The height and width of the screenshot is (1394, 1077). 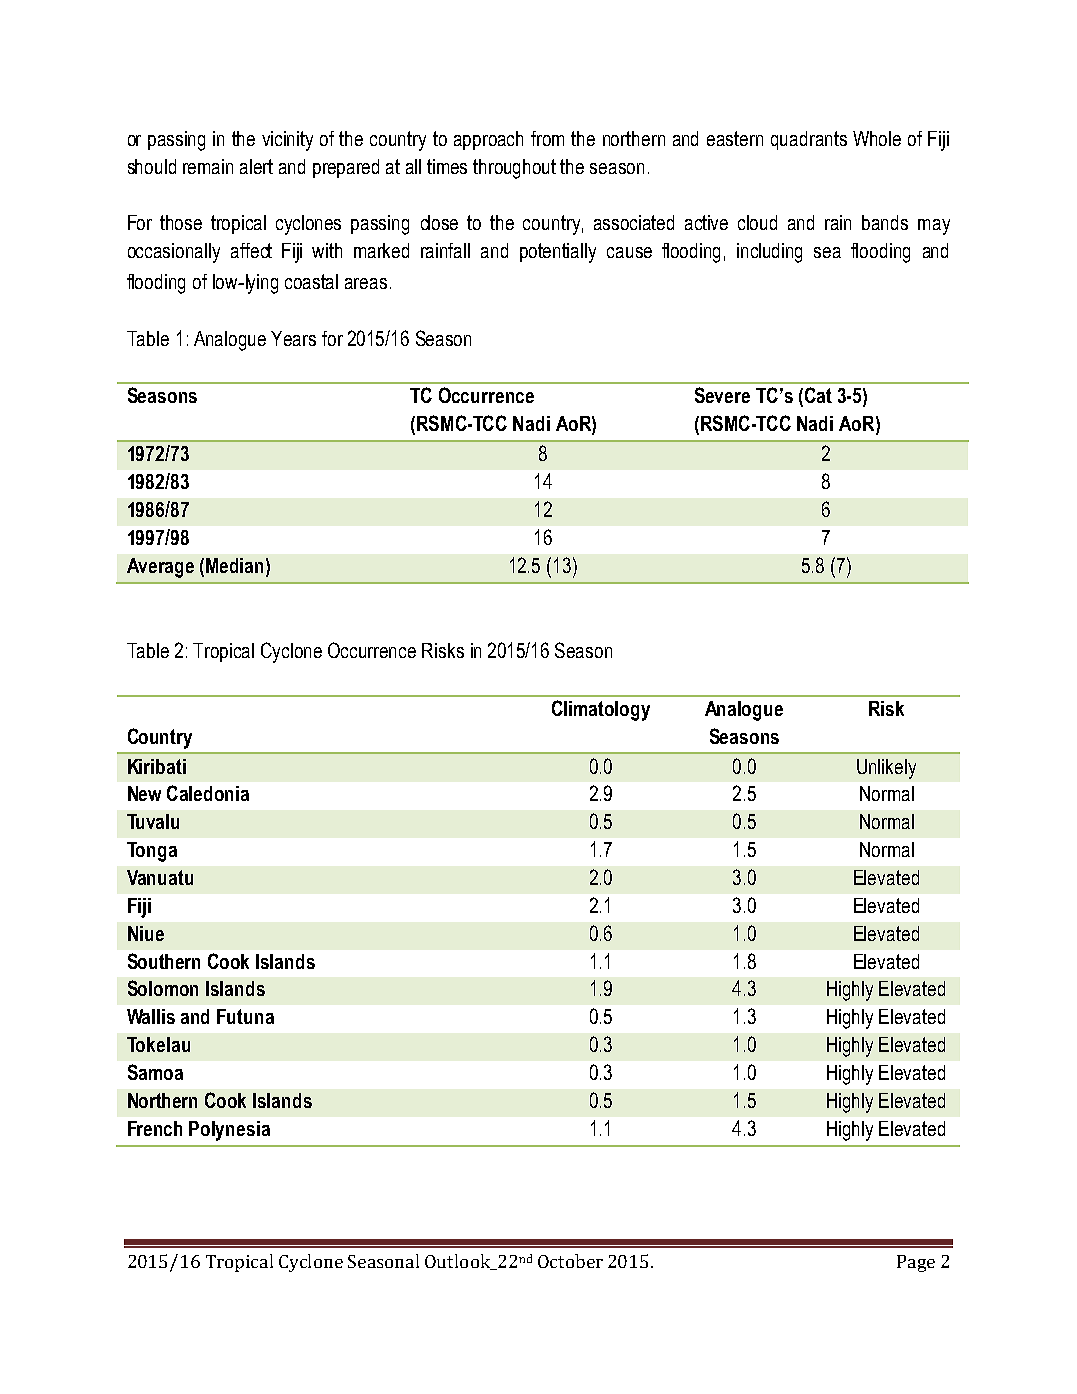 I want to click on Climatology, so click(x=601, y=710).
